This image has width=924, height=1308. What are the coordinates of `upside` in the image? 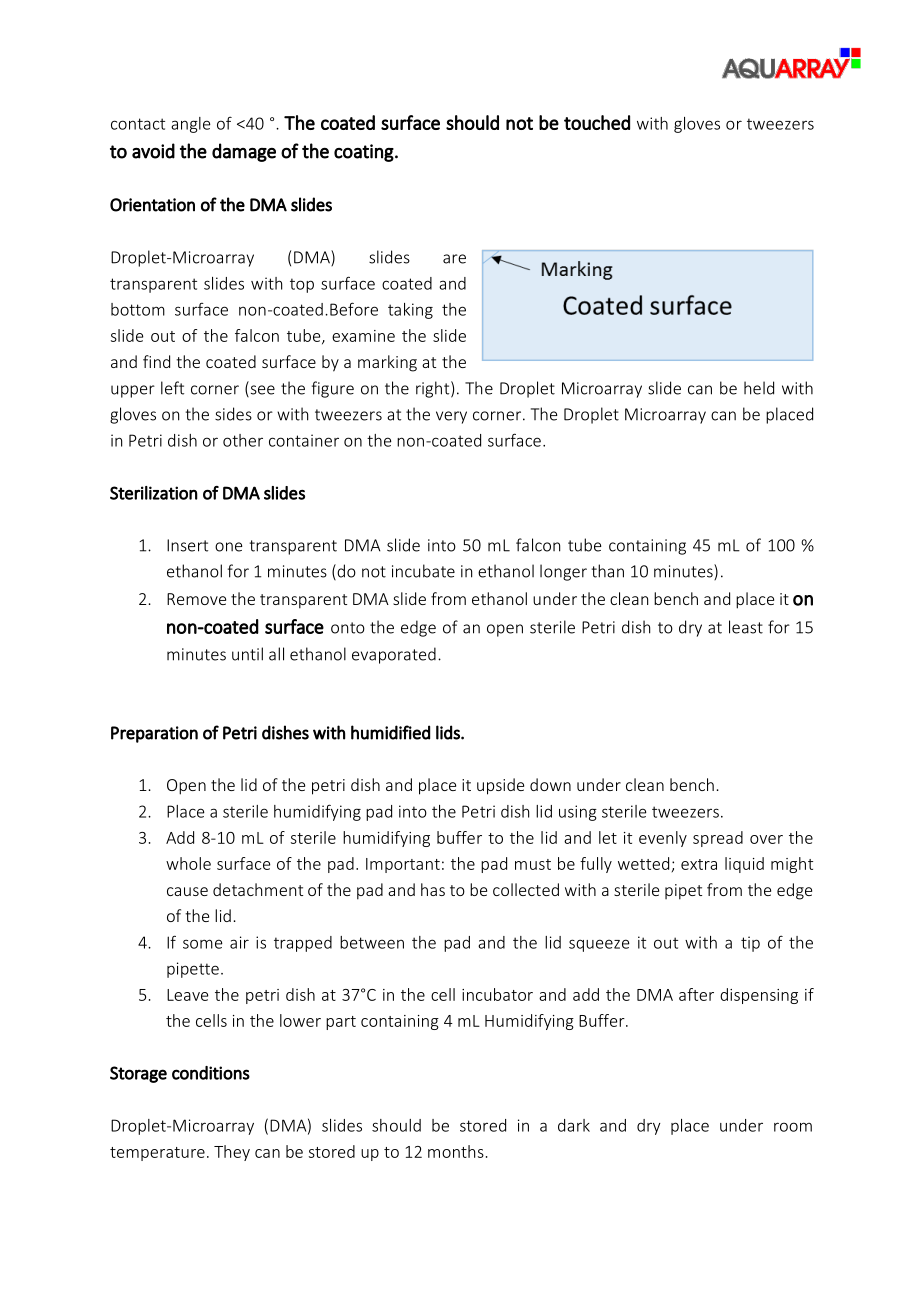 It's located at (500, 786).
